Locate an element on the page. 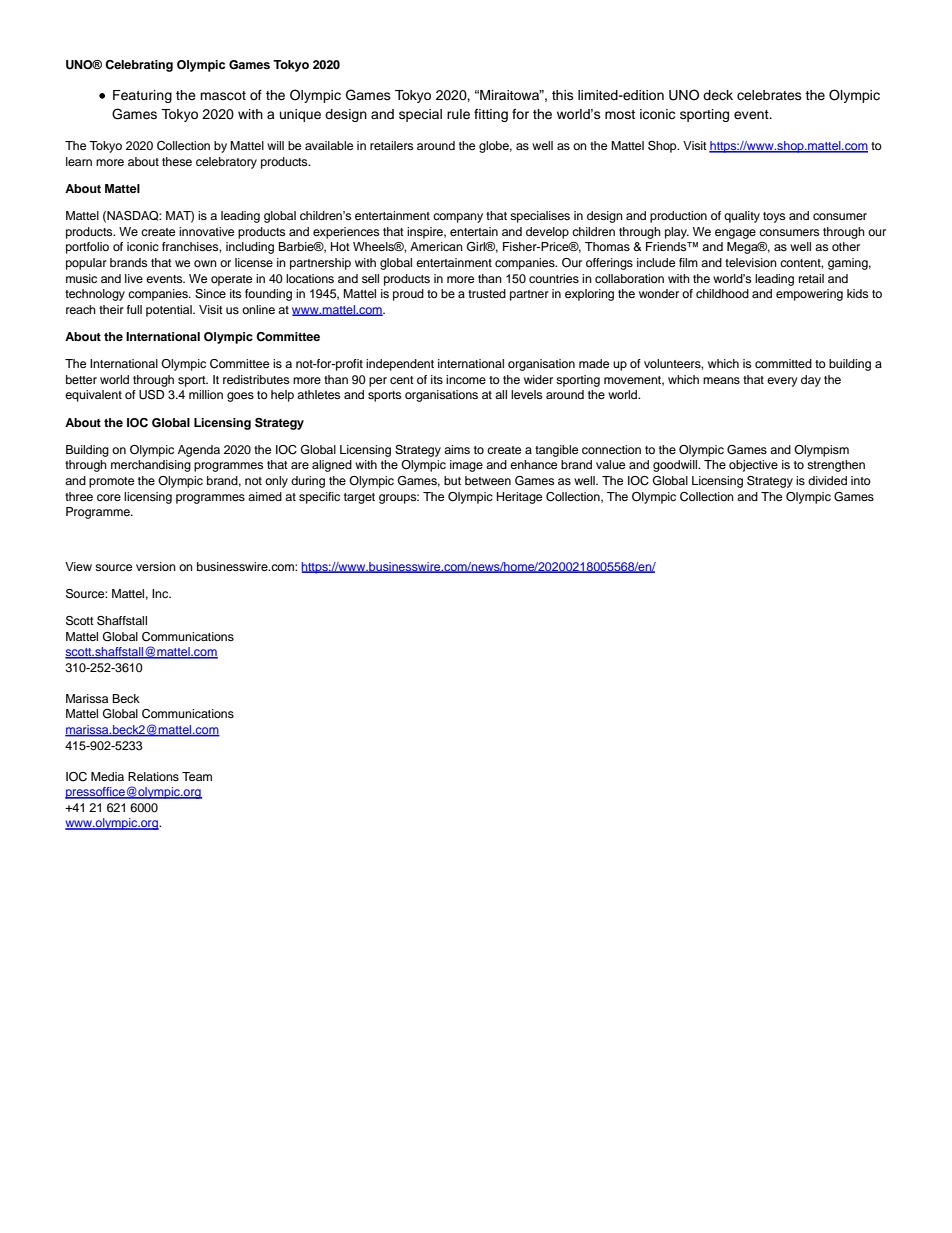 Image resolution: width=952 pixels, height=1233 pixels. Team is located at coordinates (197, 776).
